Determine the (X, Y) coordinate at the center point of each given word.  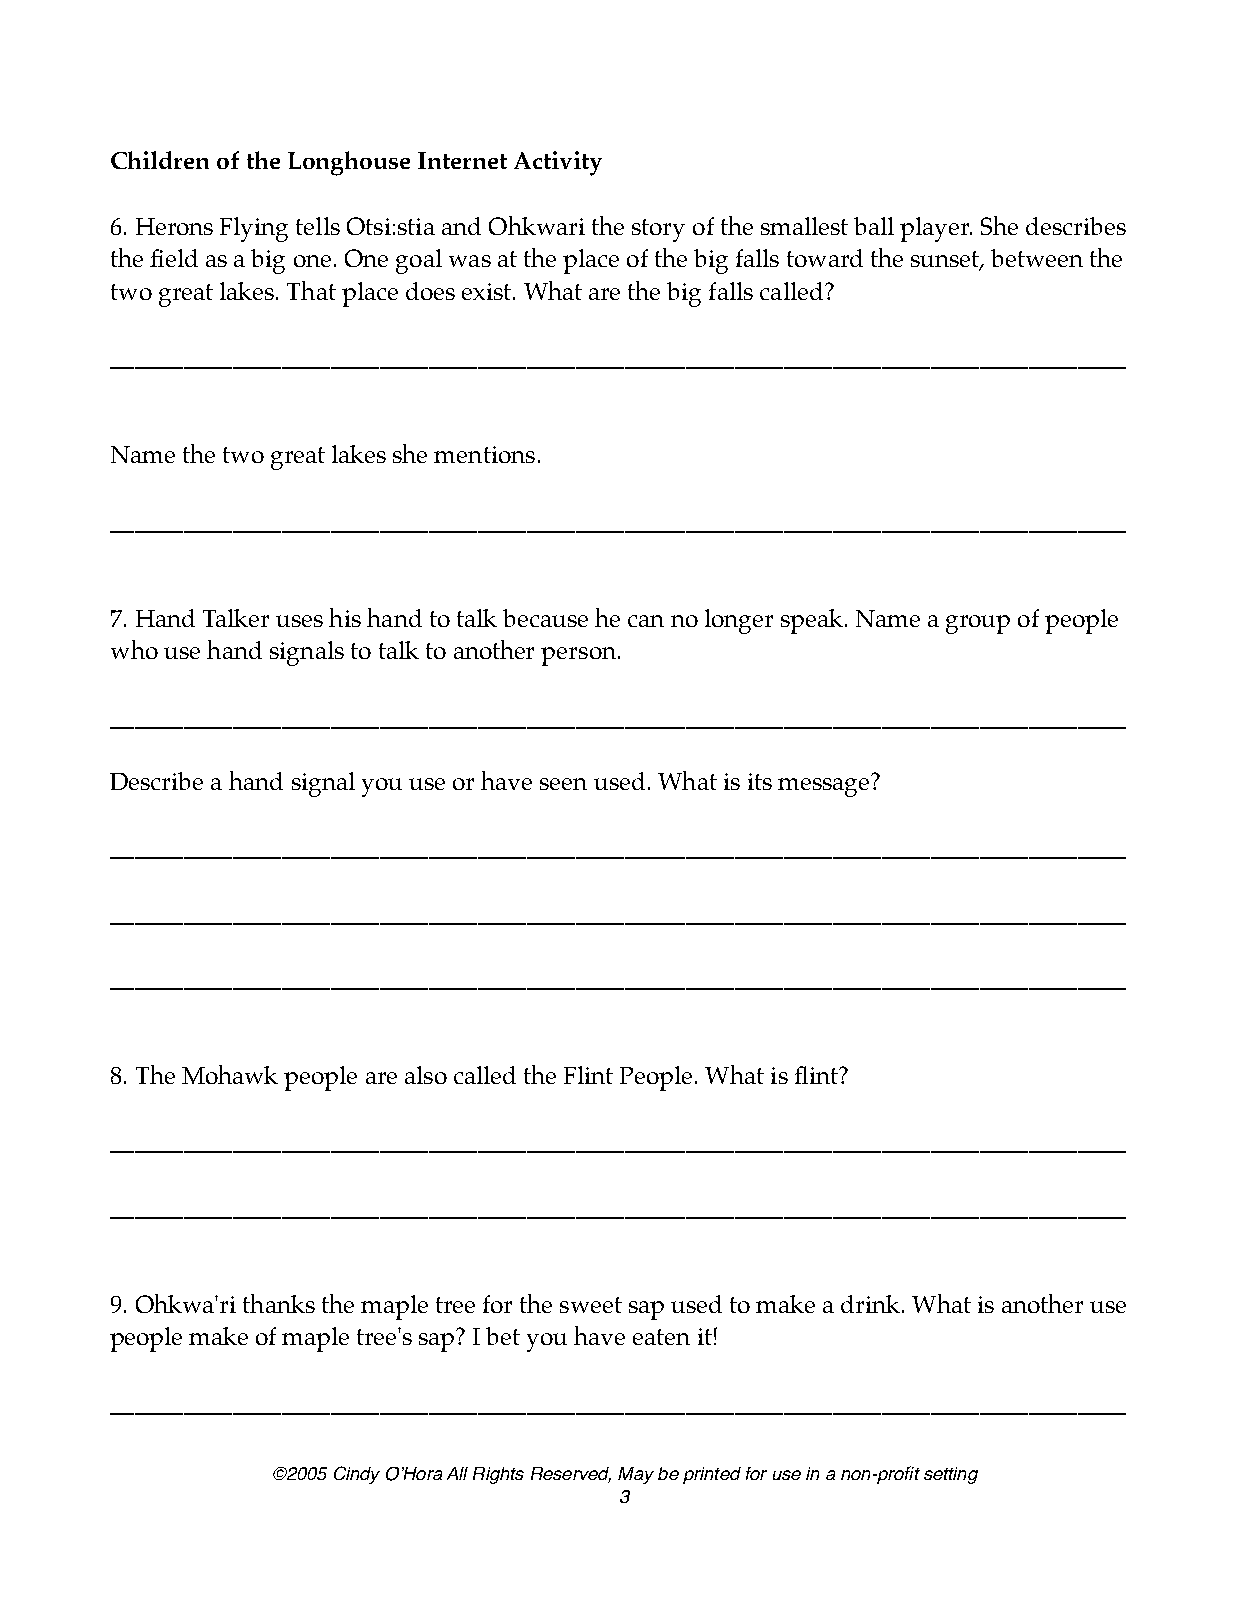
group (978, 624)
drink (872, 1304)
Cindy (357, 1475)
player (936, 229)
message (823, 787)
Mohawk (230, 1074)
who (134, 649)
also (426, 1075)
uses (299, 621)
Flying (254, 229)
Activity (558, 163)
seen (563, 784)
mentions (484, 454)
